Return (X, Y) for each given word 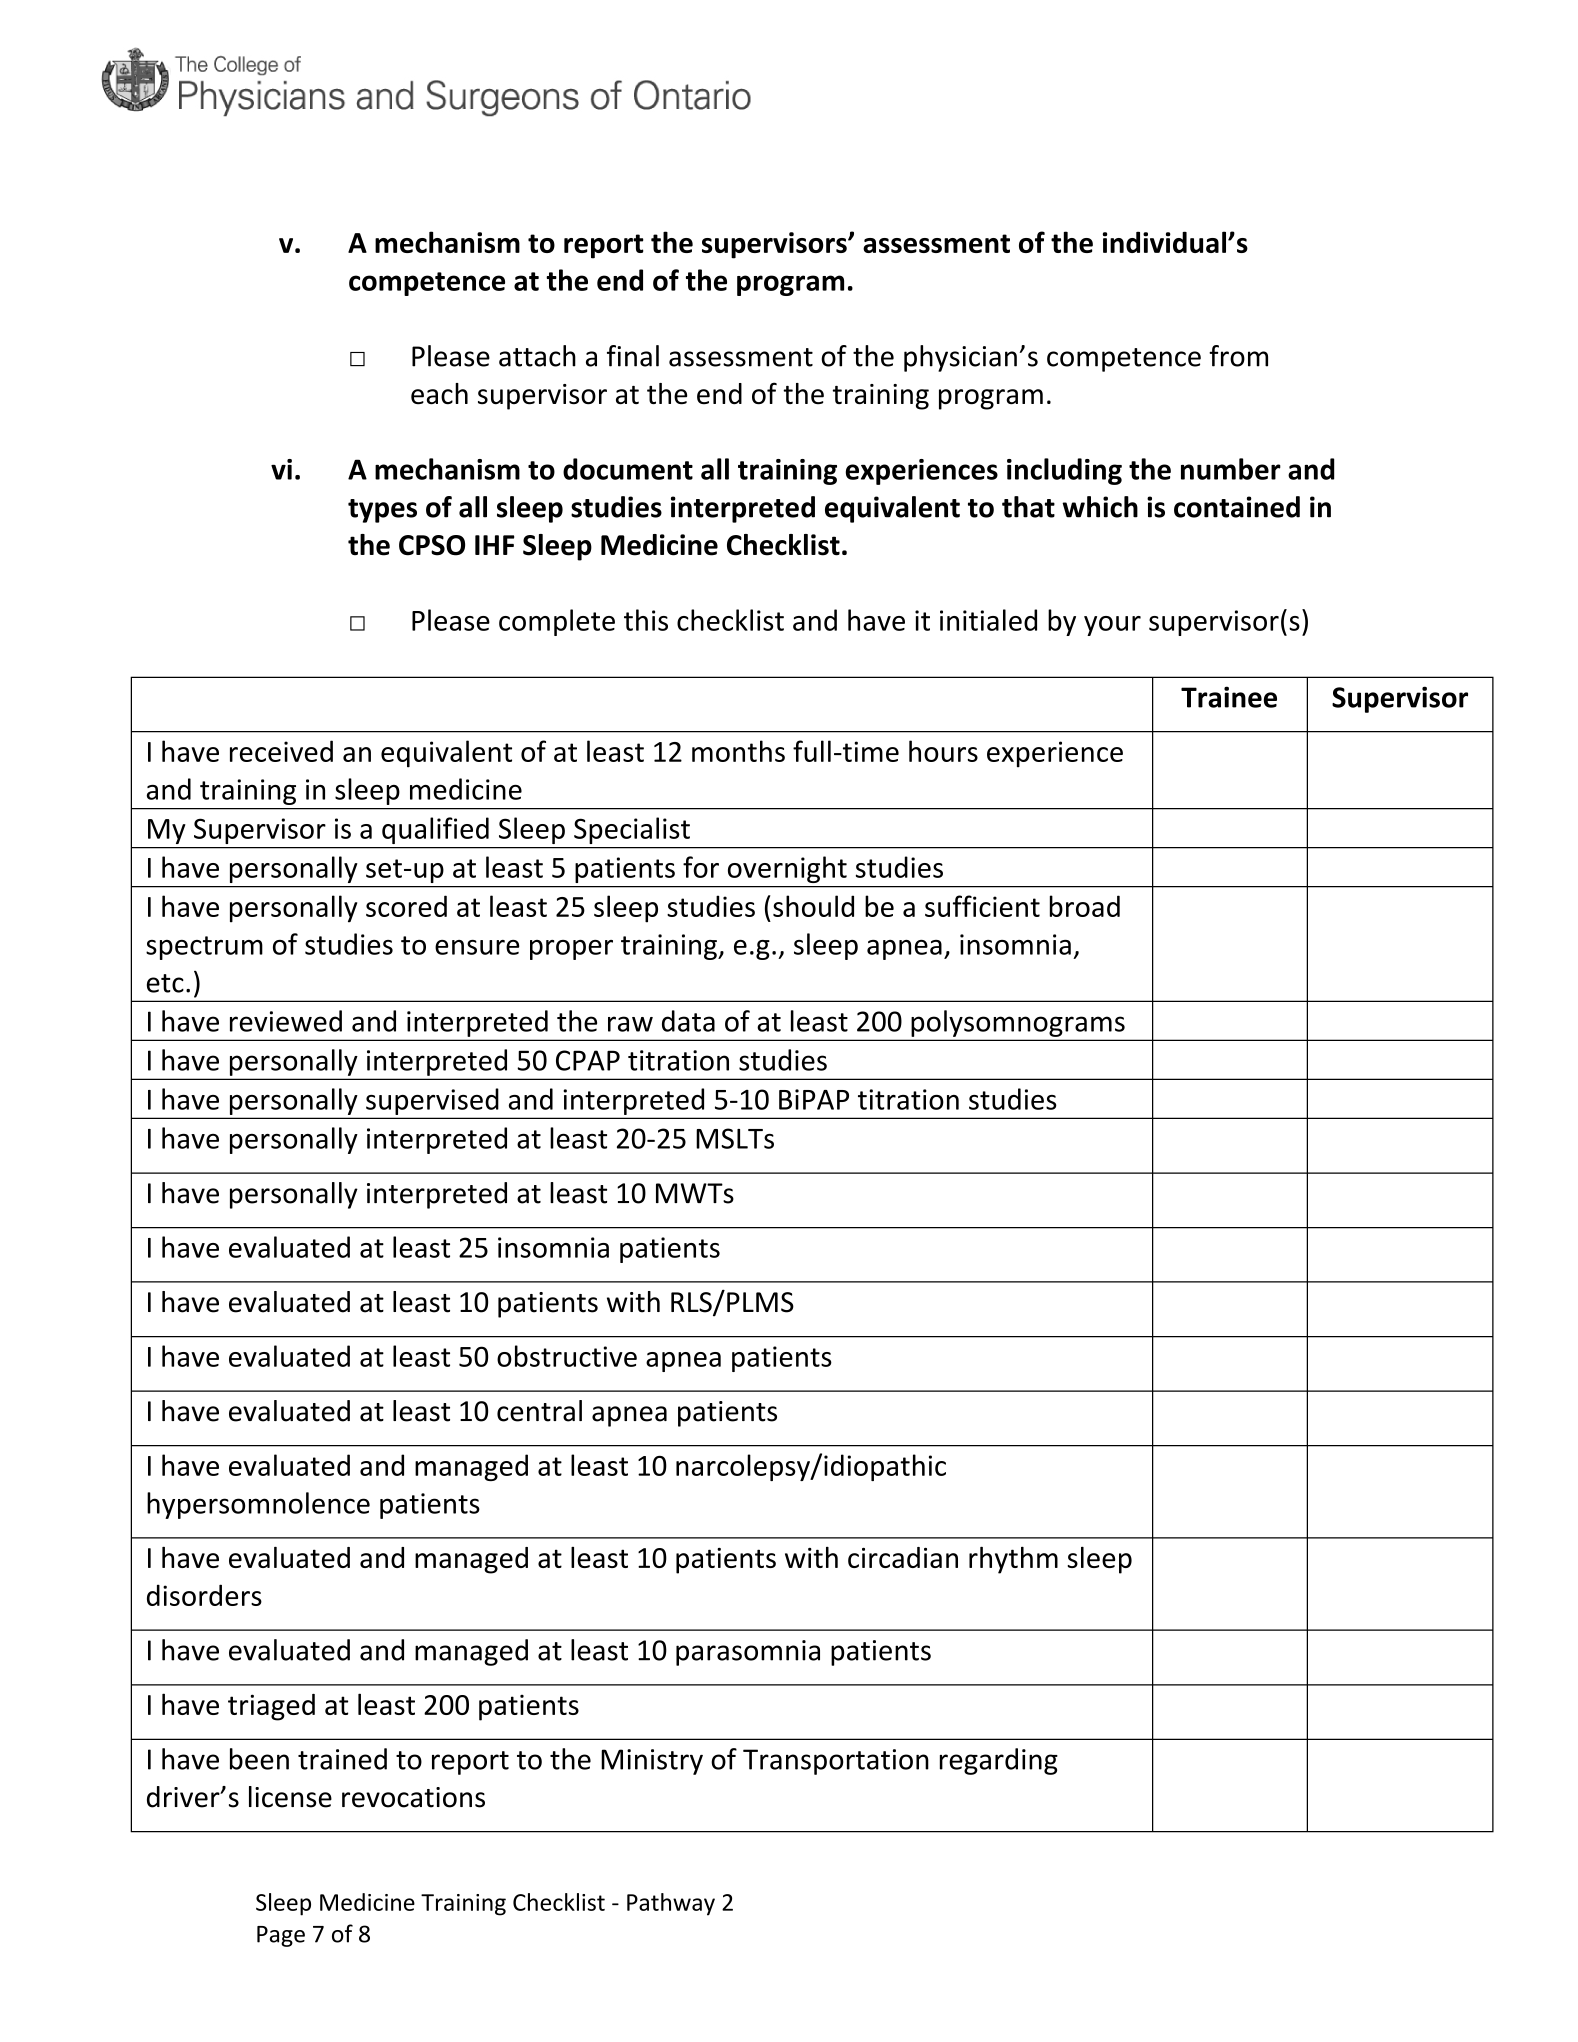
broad (1085, 906)
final (633, 356)
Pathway (671, 1904)
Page (281, 1936)
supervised (432, 1101)
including (1064, 471)
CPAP (588, 1060)
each (439, 394)
